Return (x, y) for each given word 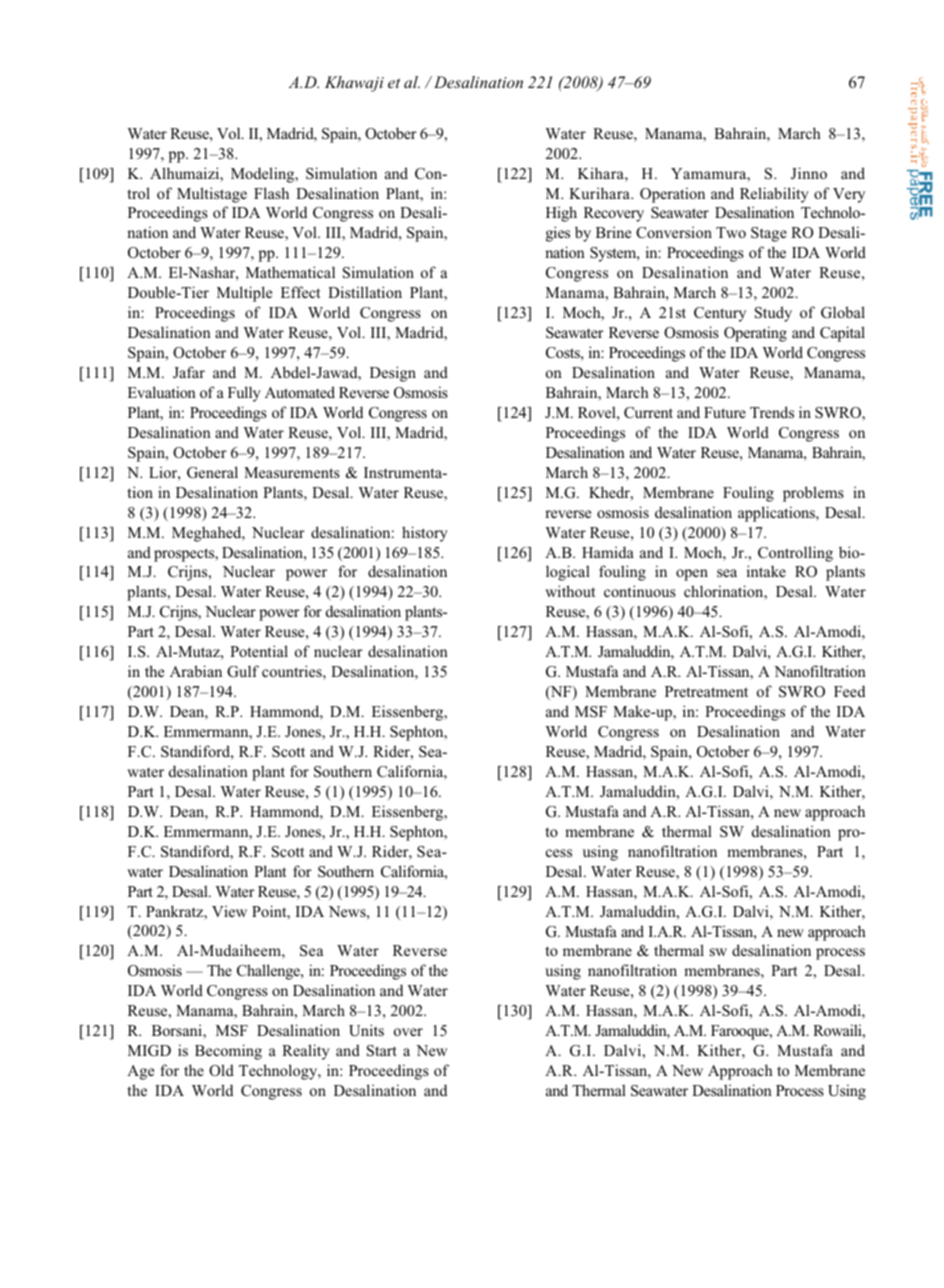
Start (382, 1051)
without (570, 591)
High (561, 214)
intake (766, 571)
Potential (259, 651)
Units (366, 1030)
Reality (306, 1052)
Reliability (774, 195)
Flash (271, 193)
